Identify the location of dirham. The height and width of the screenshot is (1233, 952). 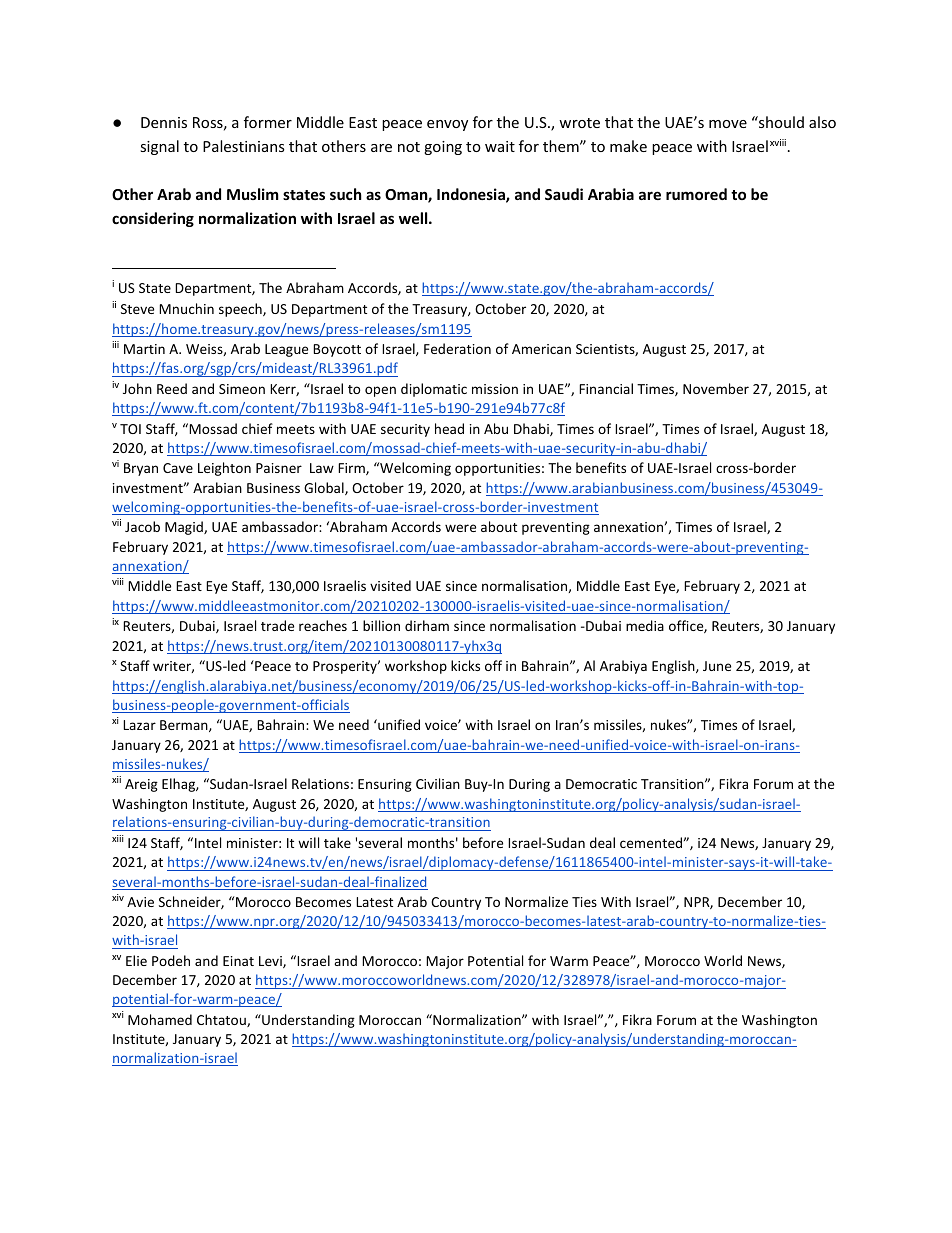
(427, 625).
